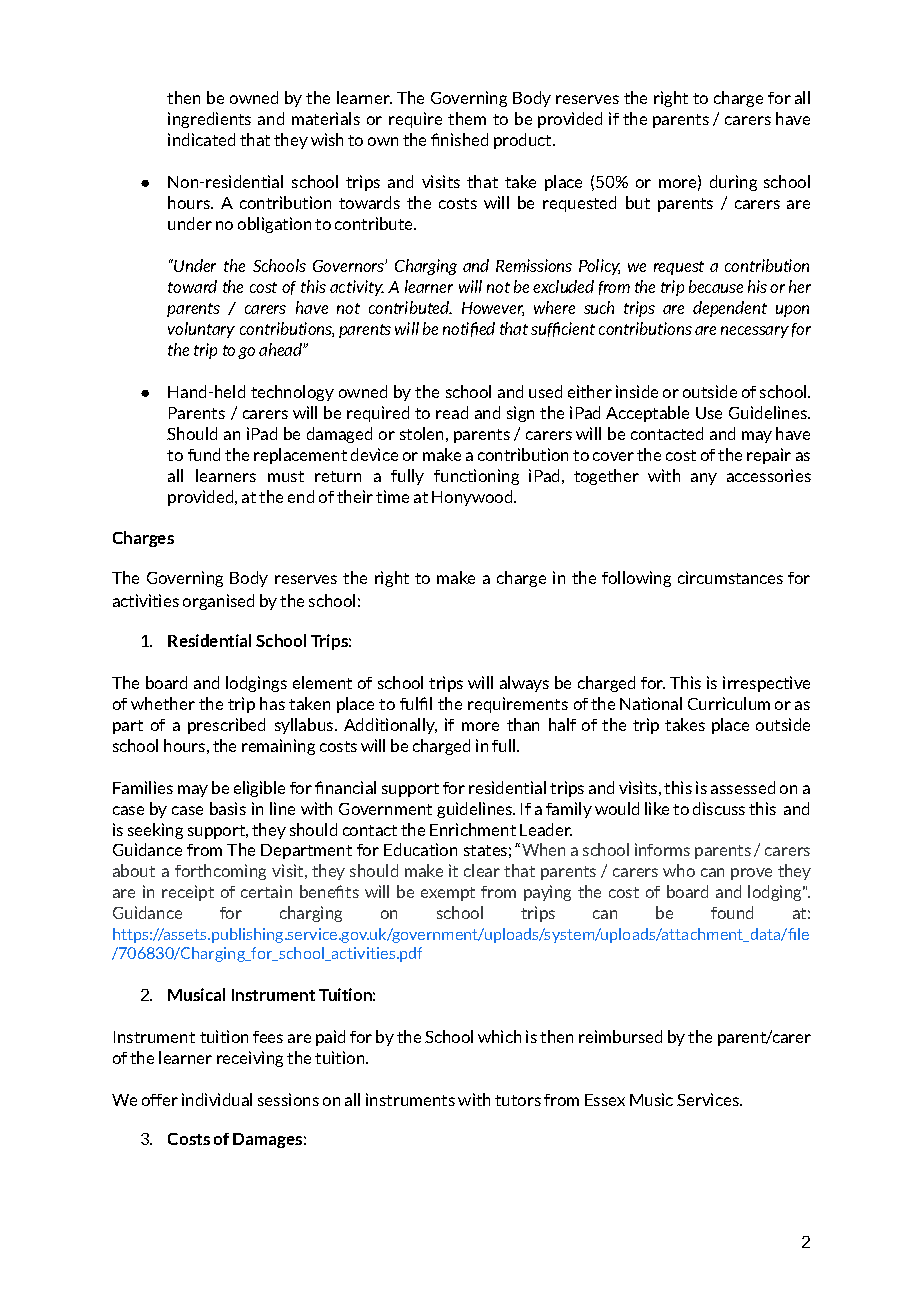 This document has width=924, height=1307. I want to click on always, so click(524, 684).
